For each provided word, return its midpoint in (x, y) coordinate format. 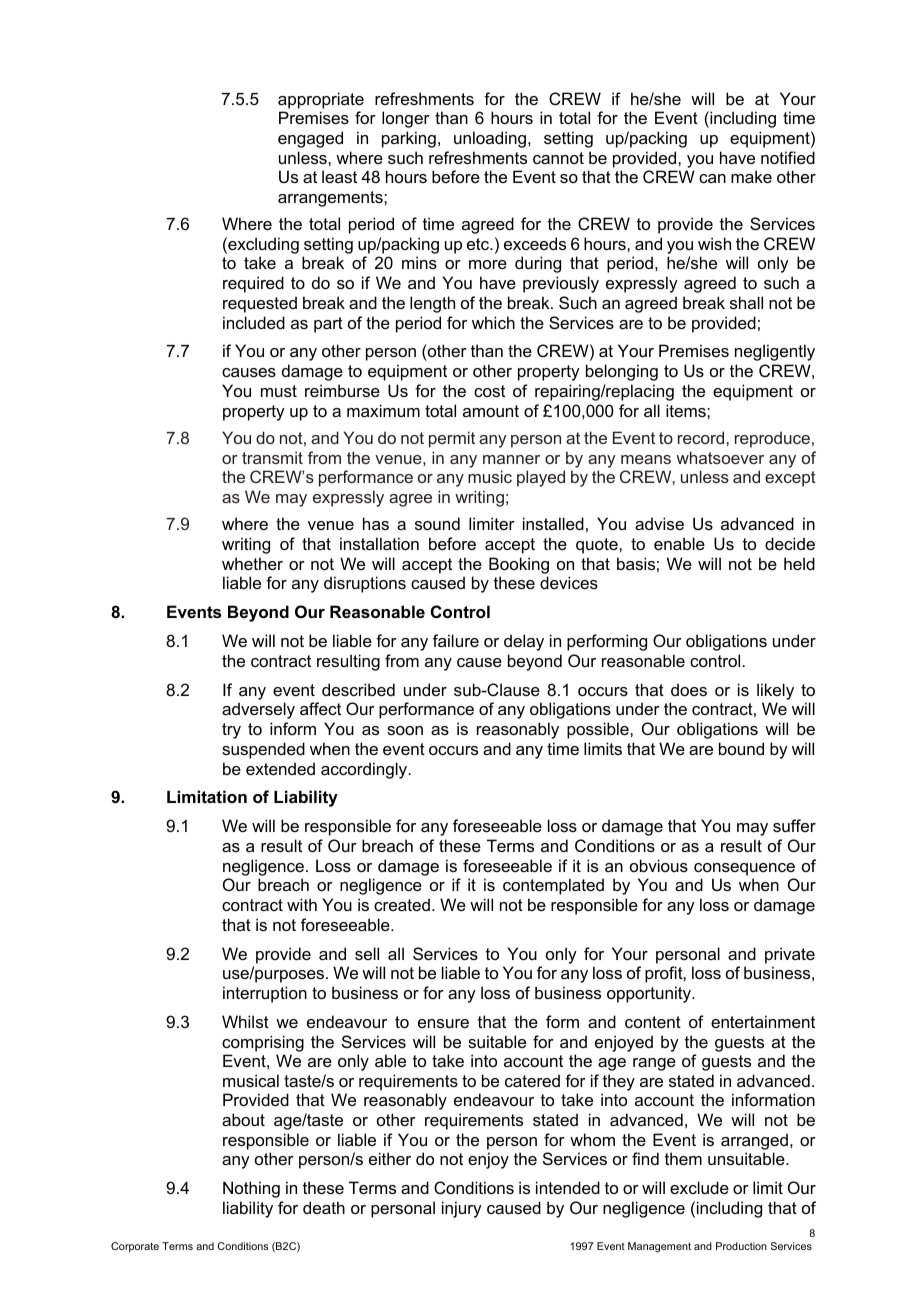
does (689, 689)
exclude (699, 1187)
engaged (310, 139)
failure (456, 640)
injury (462, 1209)
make (751, 176)
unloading (491, 139)
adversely (258, 710)
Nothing (251, 1189)
